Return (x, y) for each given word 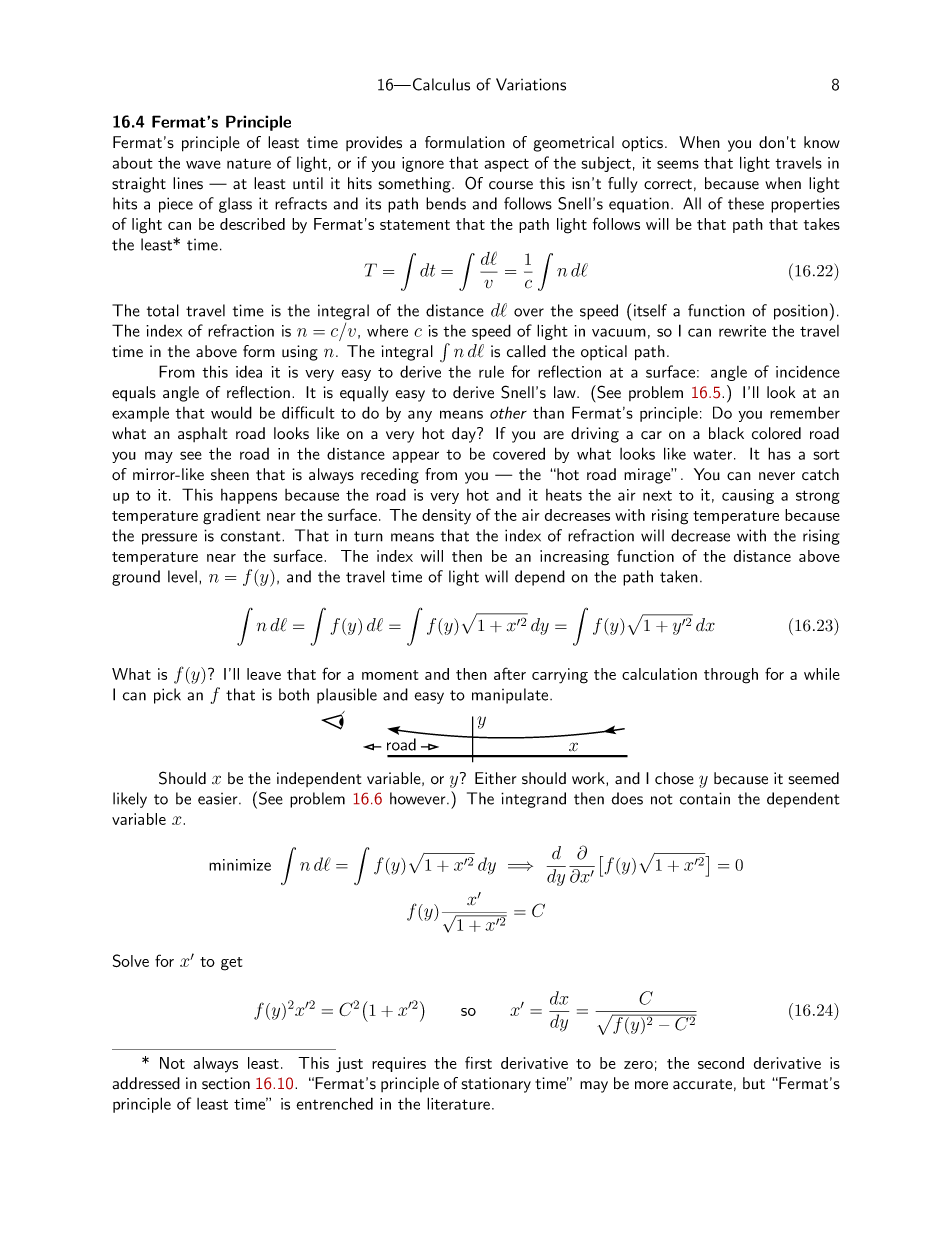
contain (705, 798)
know (822, 142)
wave (203, 164)
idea (249, 371)
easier (219, 799)
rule (491, 371)
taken (679, 576)
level (182, 576)
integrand (533, 800)
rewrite (742, 331)
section (226, 1083)
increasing (574, 558)
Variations (531, 84)
